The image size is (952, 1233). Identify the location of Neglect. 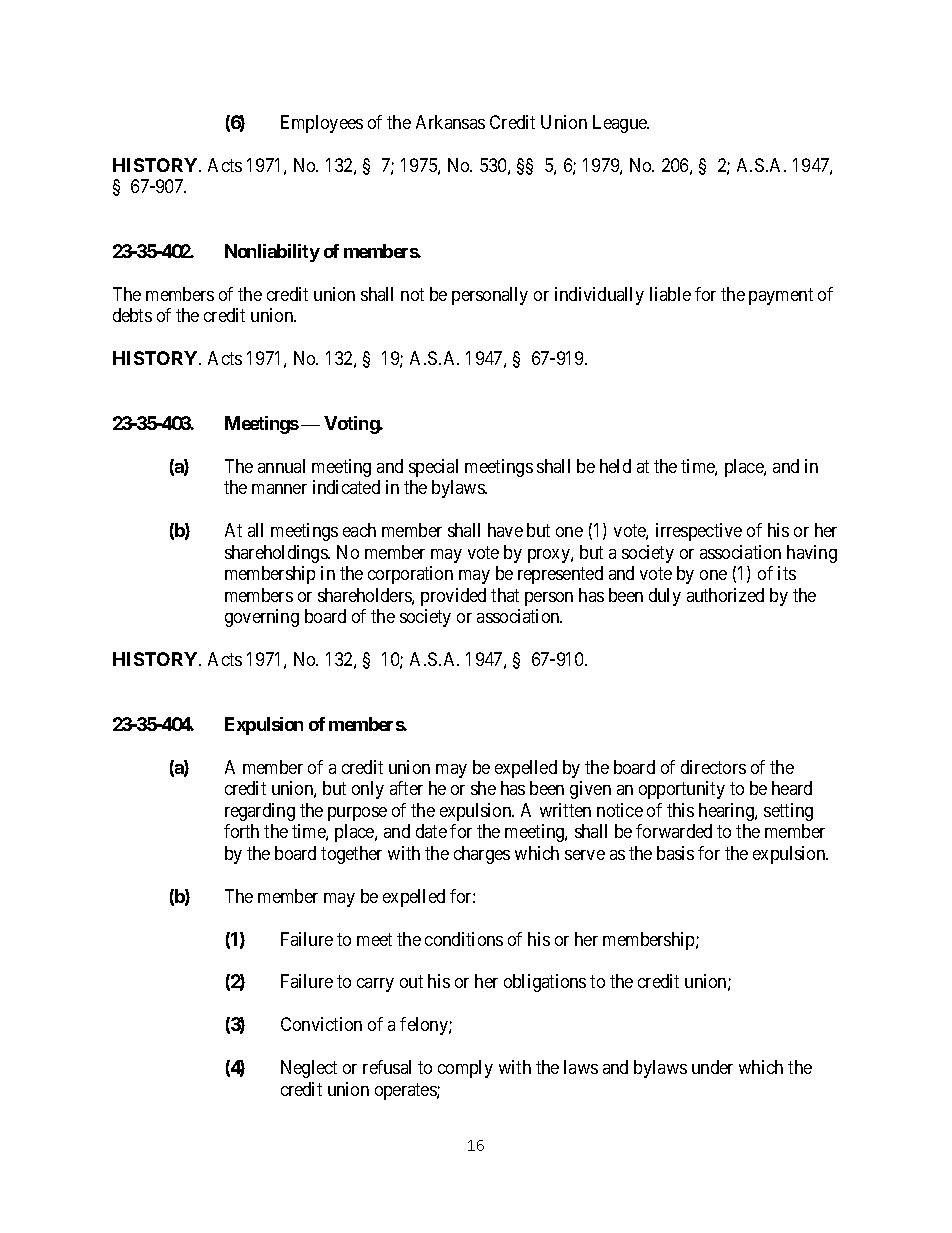
(309, 1069).
